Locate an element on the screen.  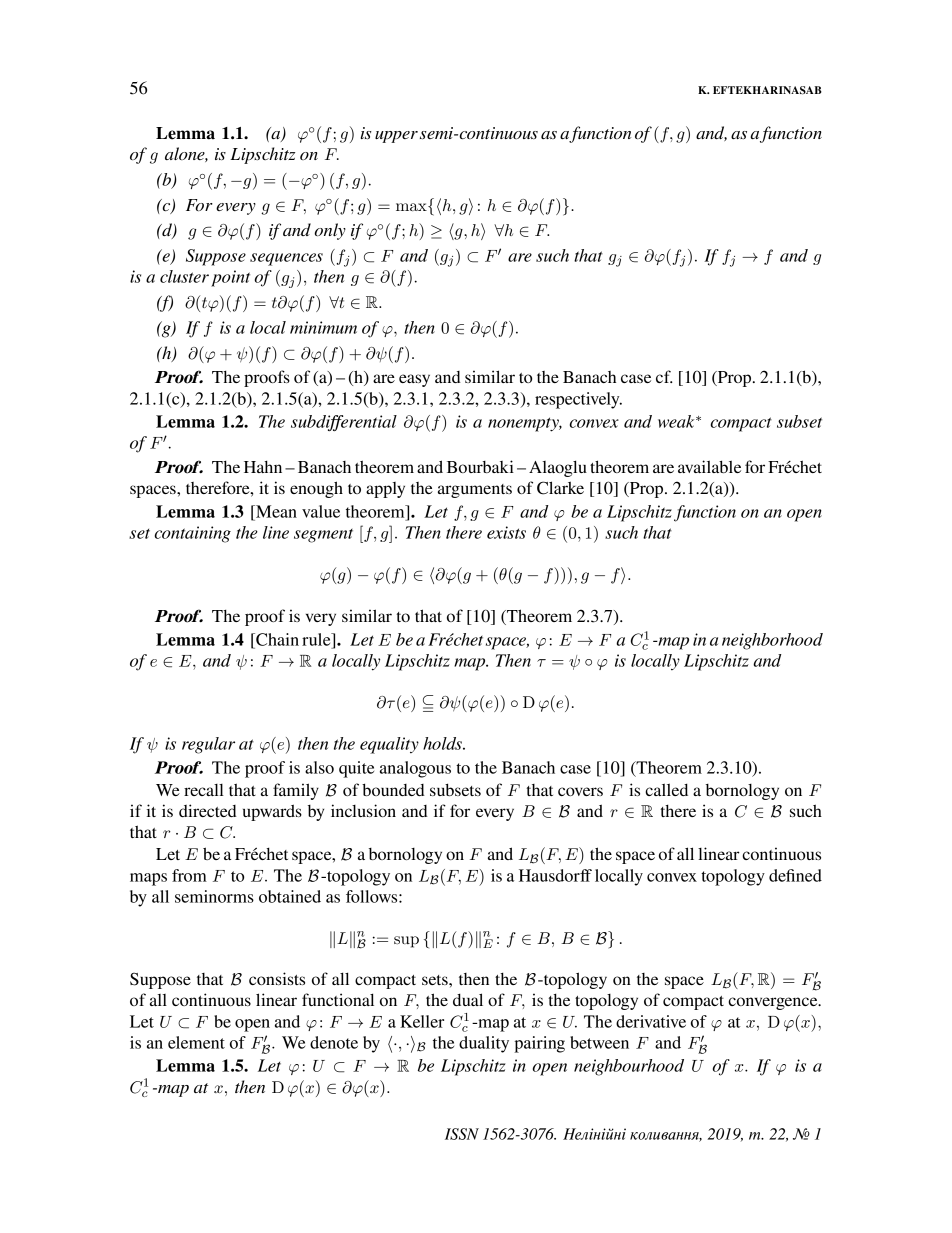
called is located at coordinates (666, 789).
